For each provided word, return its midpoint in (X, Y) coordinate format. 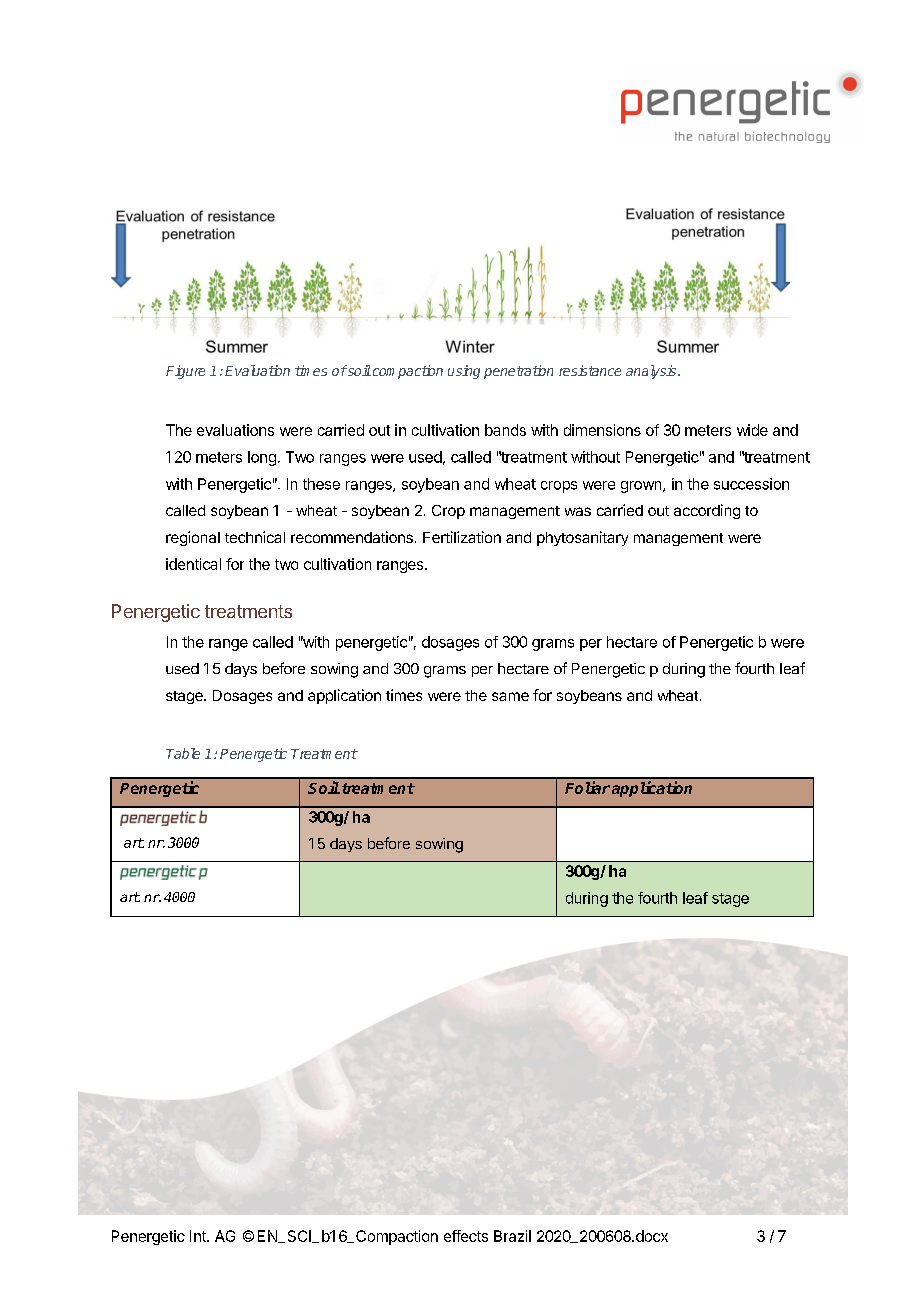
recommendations (352, 537)
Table (183, 753)
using (464, 372)
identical (193, 564)
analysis (652, 372)
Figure (185, 372)
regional (193, 538)
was (578, 511)
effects (466, 1236)
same (510, 696)
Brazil (512, 1236)
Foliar (587, 787)
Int (199, 1236)
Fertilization (462, 537)
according (707, 511)
